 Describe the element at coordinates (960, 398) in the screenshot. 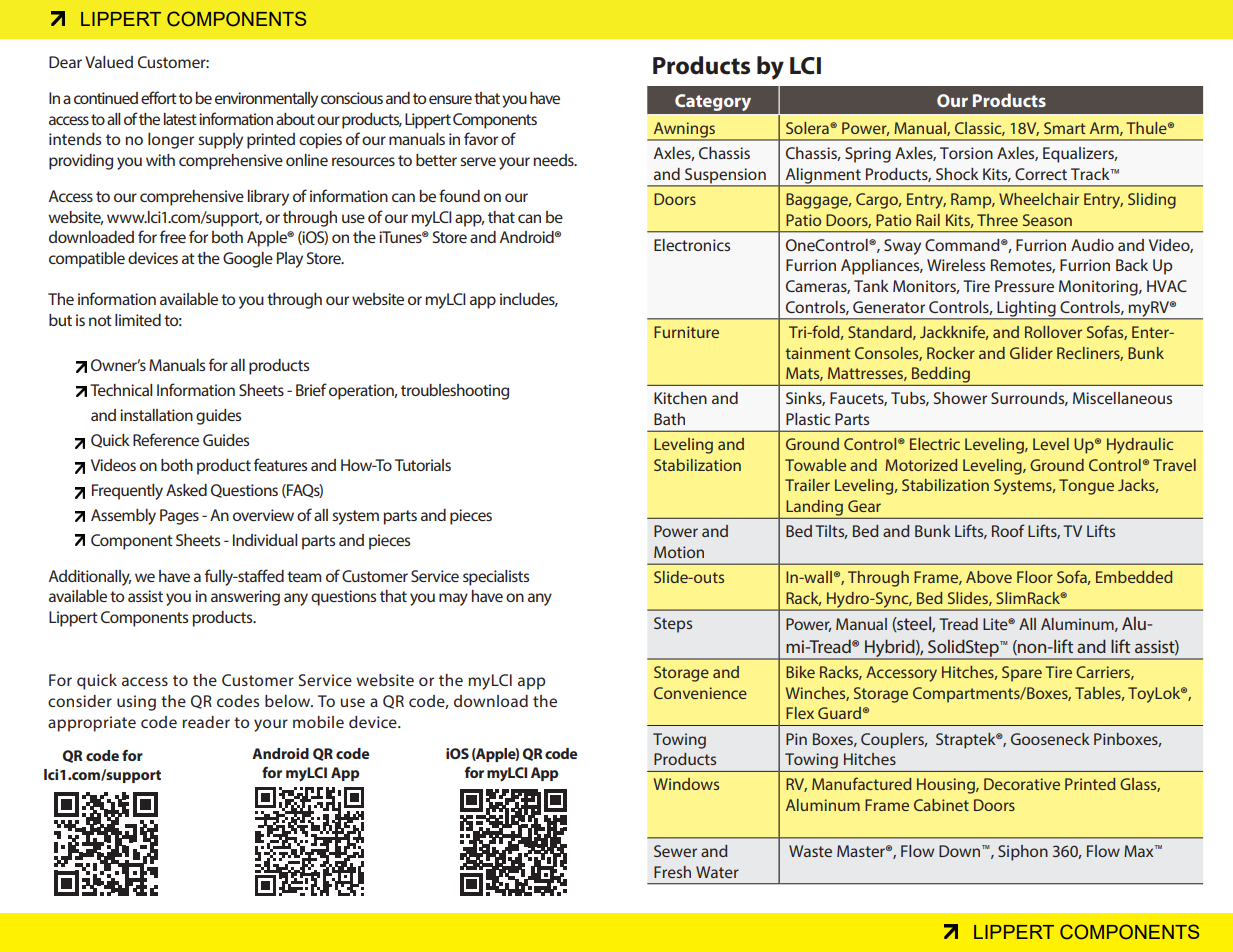

I see `Shower` at that location.
